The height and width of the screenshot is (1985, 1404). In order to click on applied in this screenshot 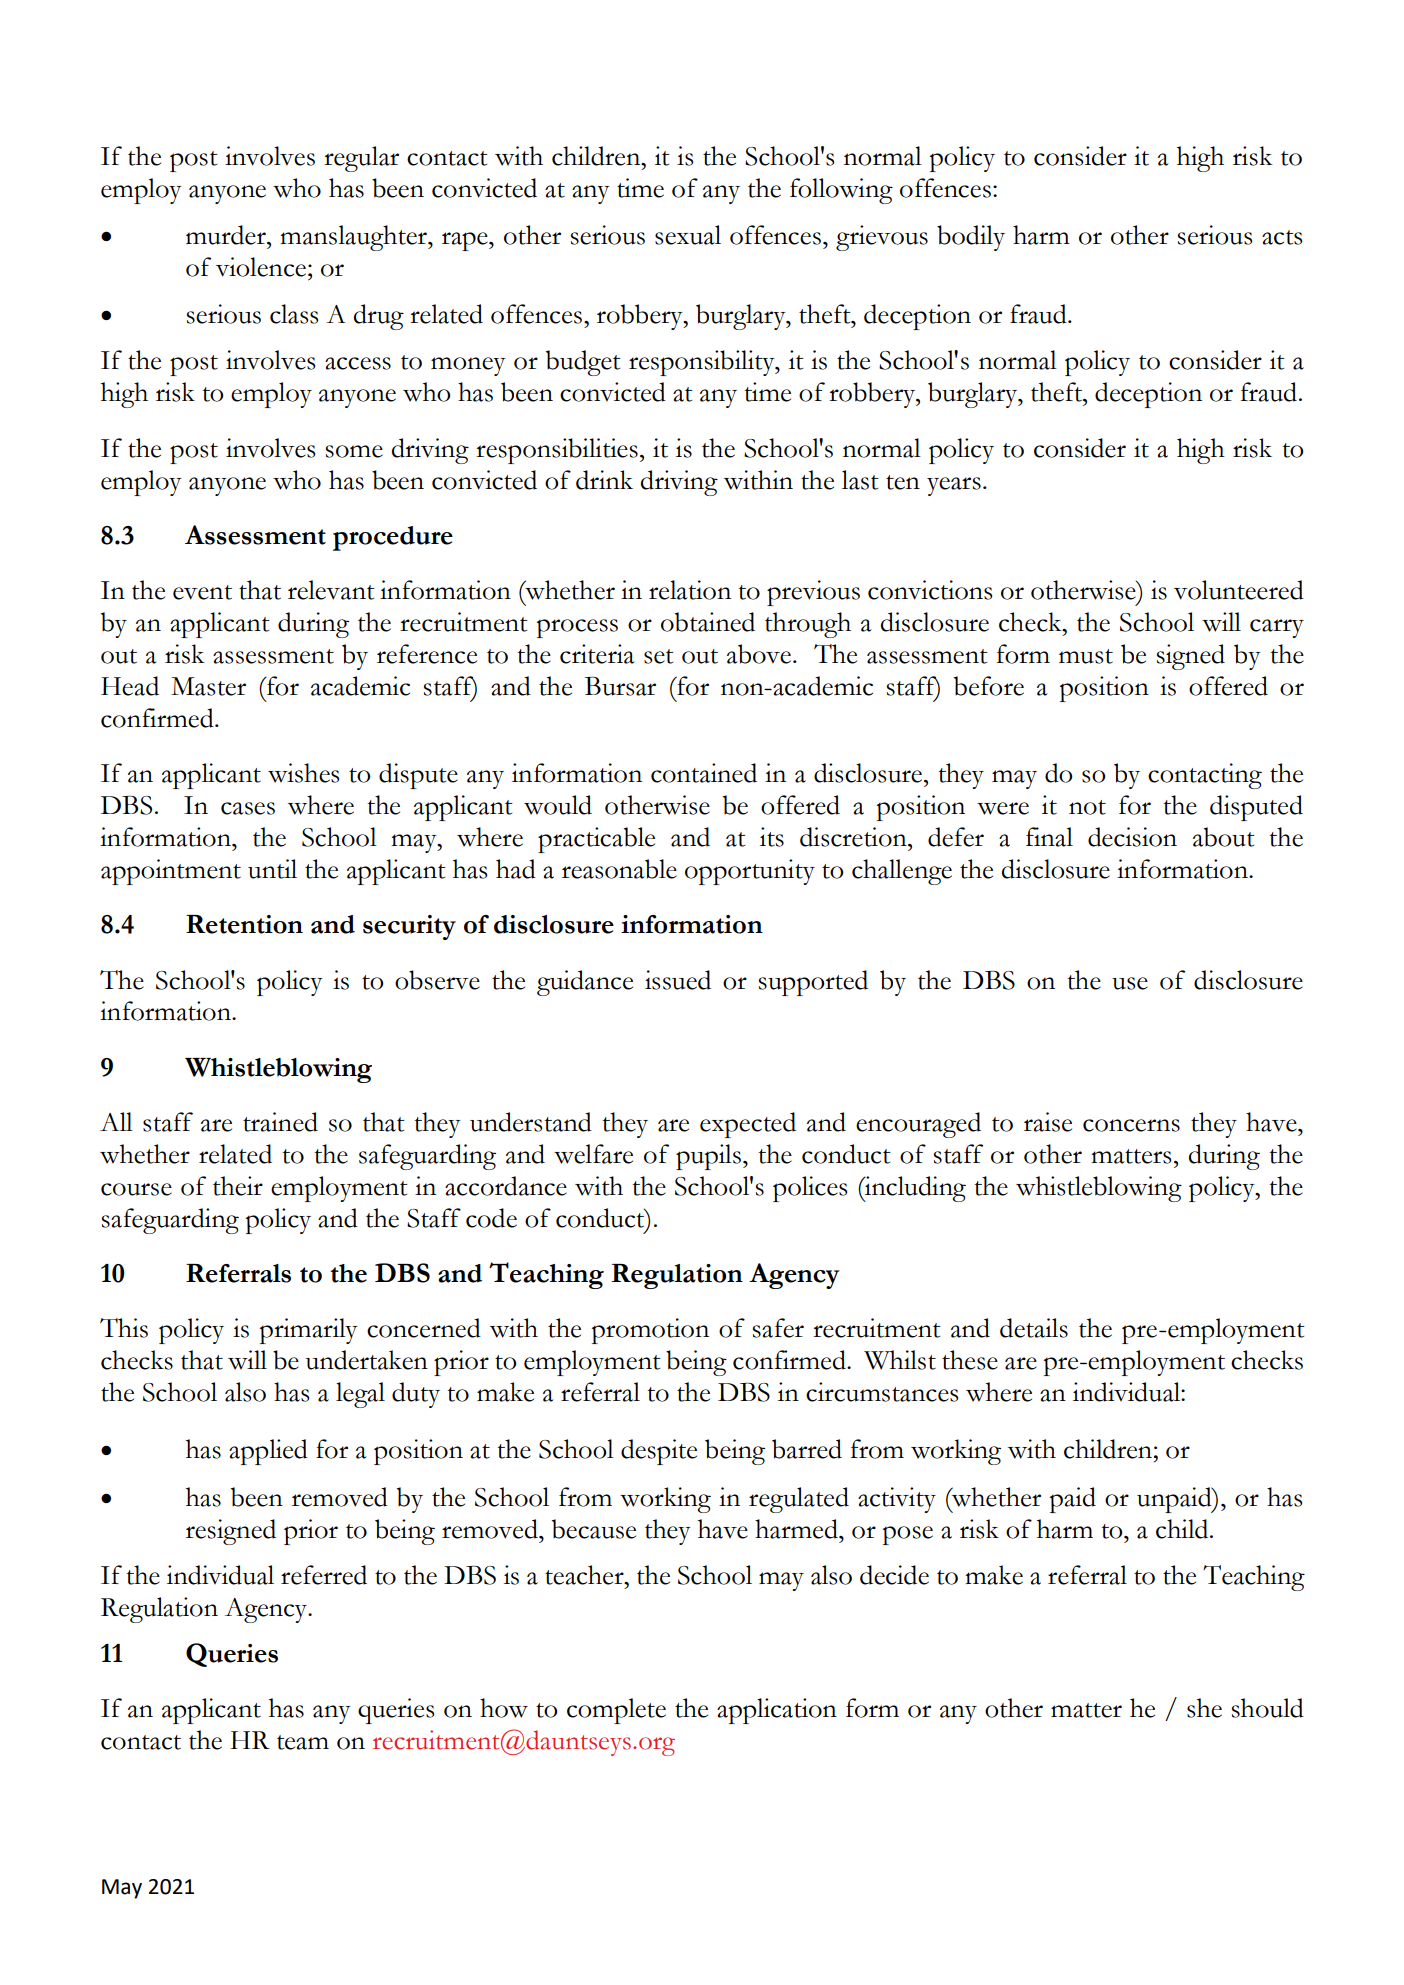, I will do `click(268, 1452)`.
